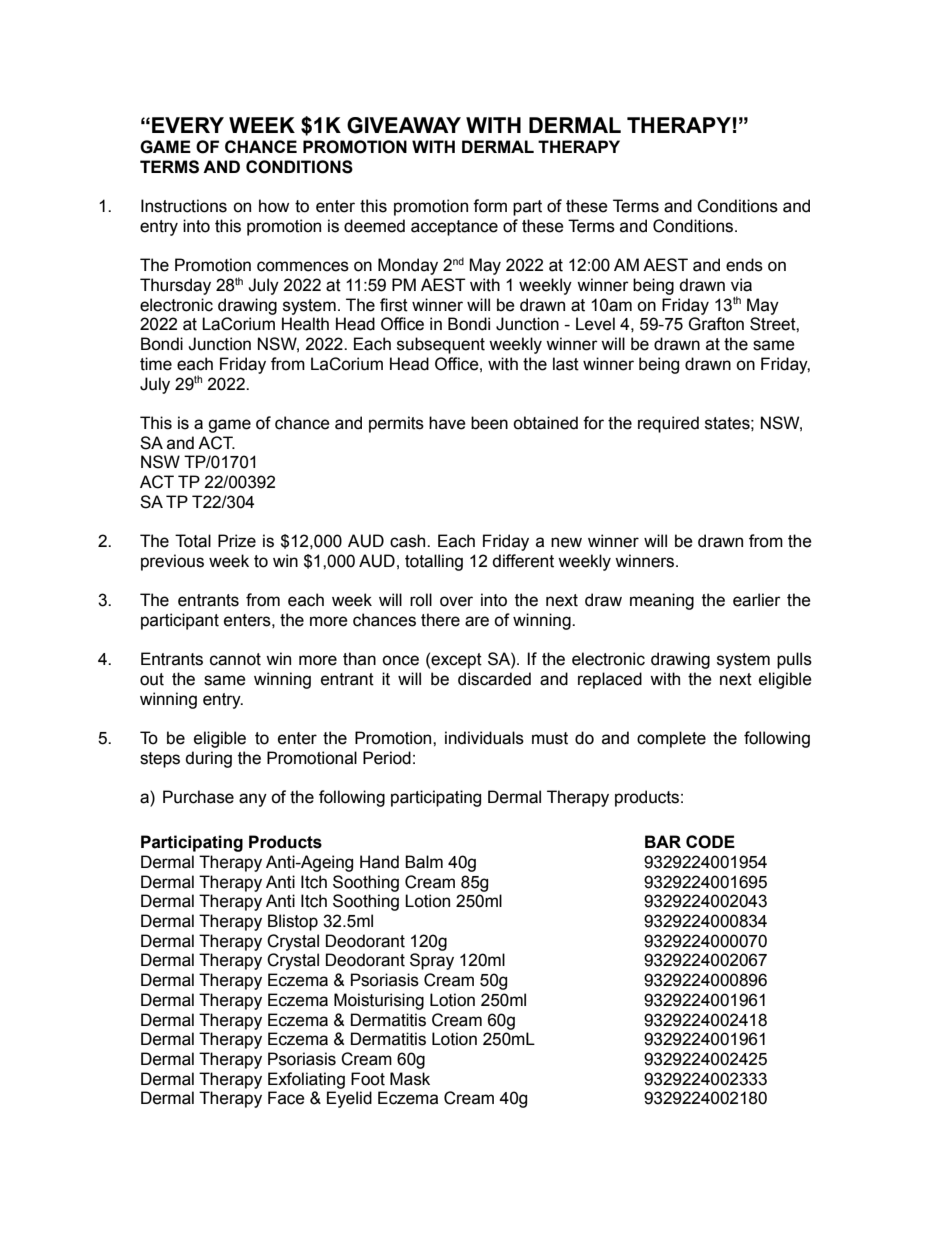  Describe the element at coordinates (237, 541) in the screenshot. I see `Prize` at that location.
